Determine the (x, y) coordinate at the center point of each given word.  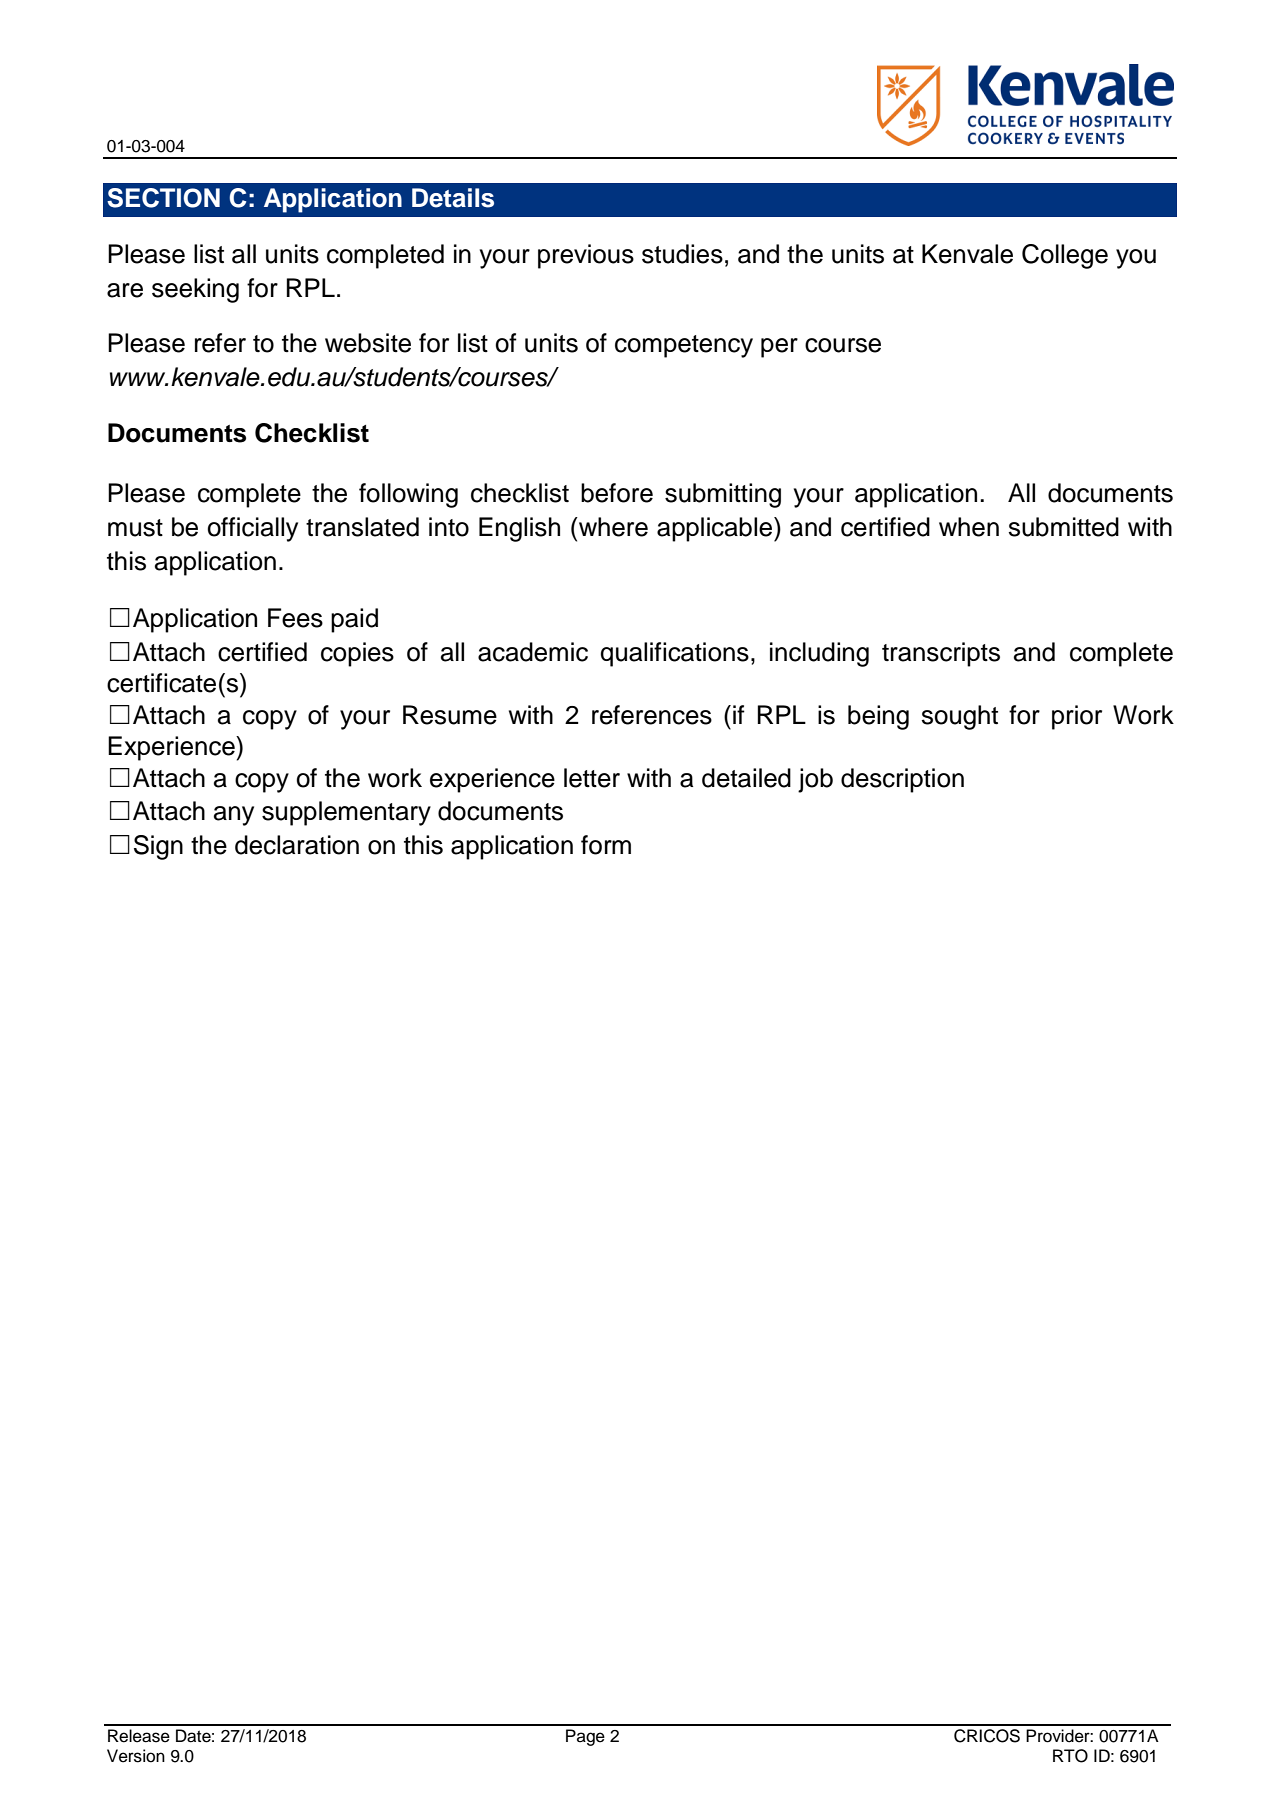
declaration (297, 845)
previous (586, 256)
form (606, 845)
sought (959, 717)
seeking (195, 290)
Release (139, 1736)
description (902, 780)
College (1065, 256)
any (234, 816)
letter (592, 778)
